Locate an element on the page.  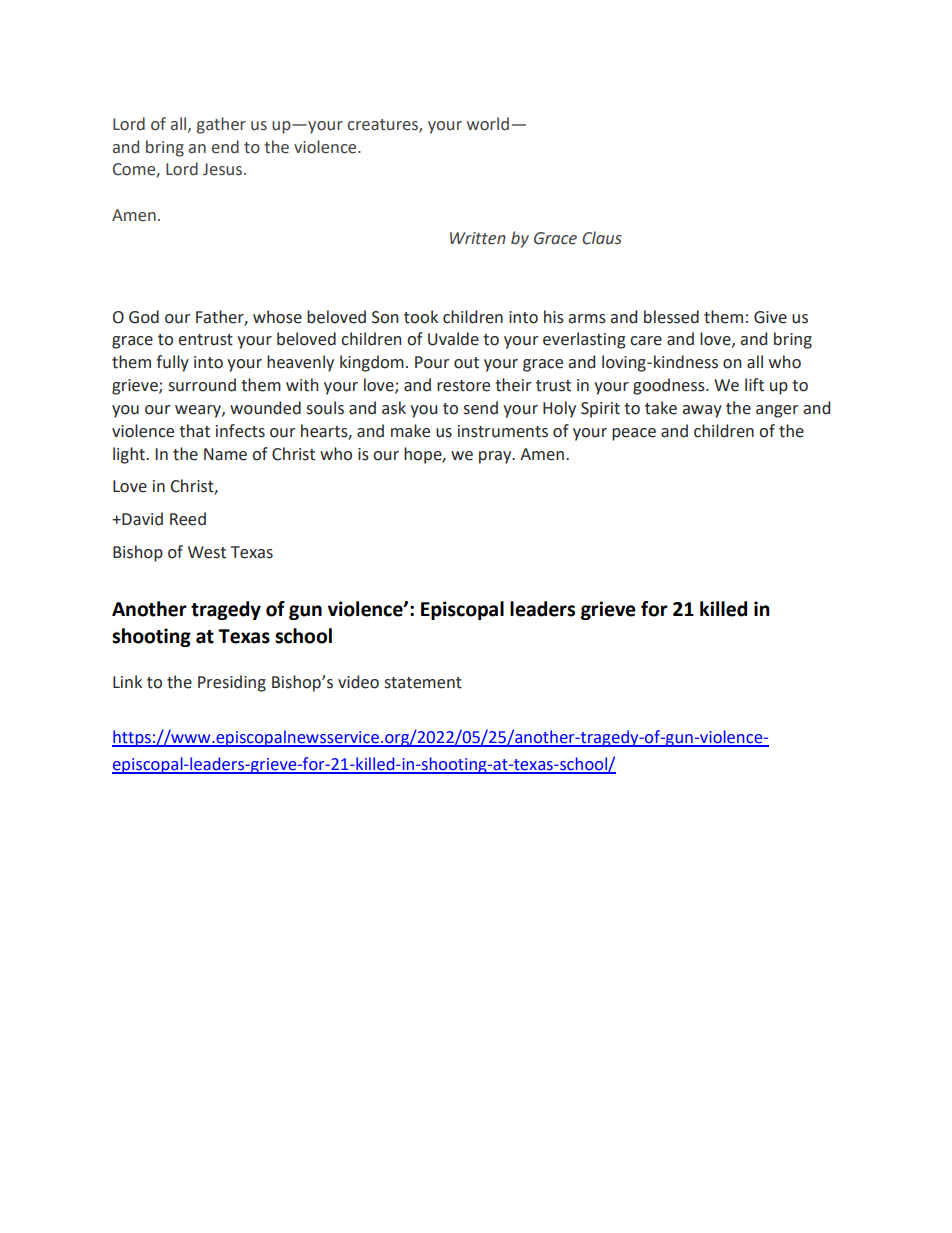
God is located at coordinates (144, 317).
